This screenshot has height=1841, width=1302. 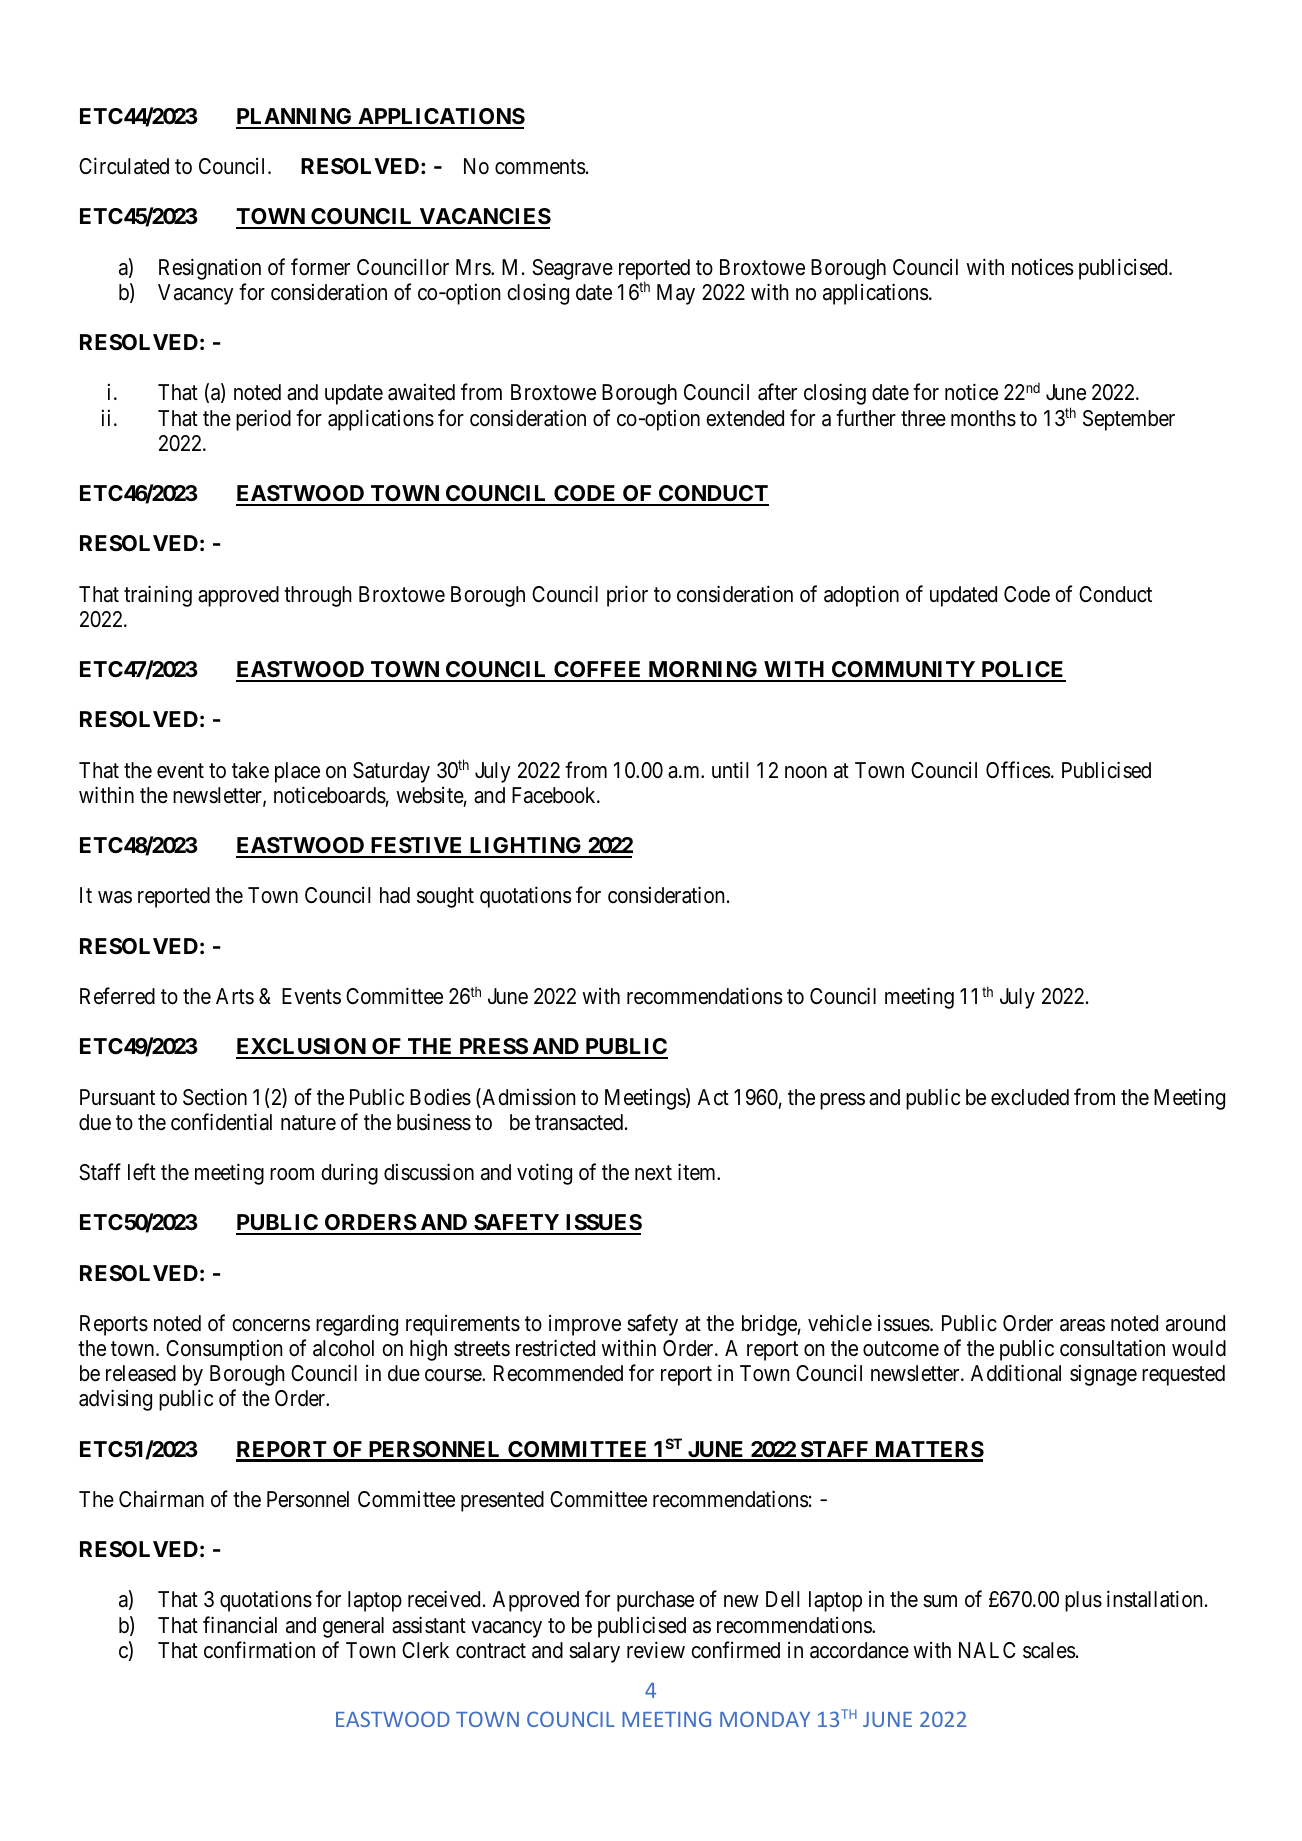 I want to click on through, so click(x=318, y=596).
